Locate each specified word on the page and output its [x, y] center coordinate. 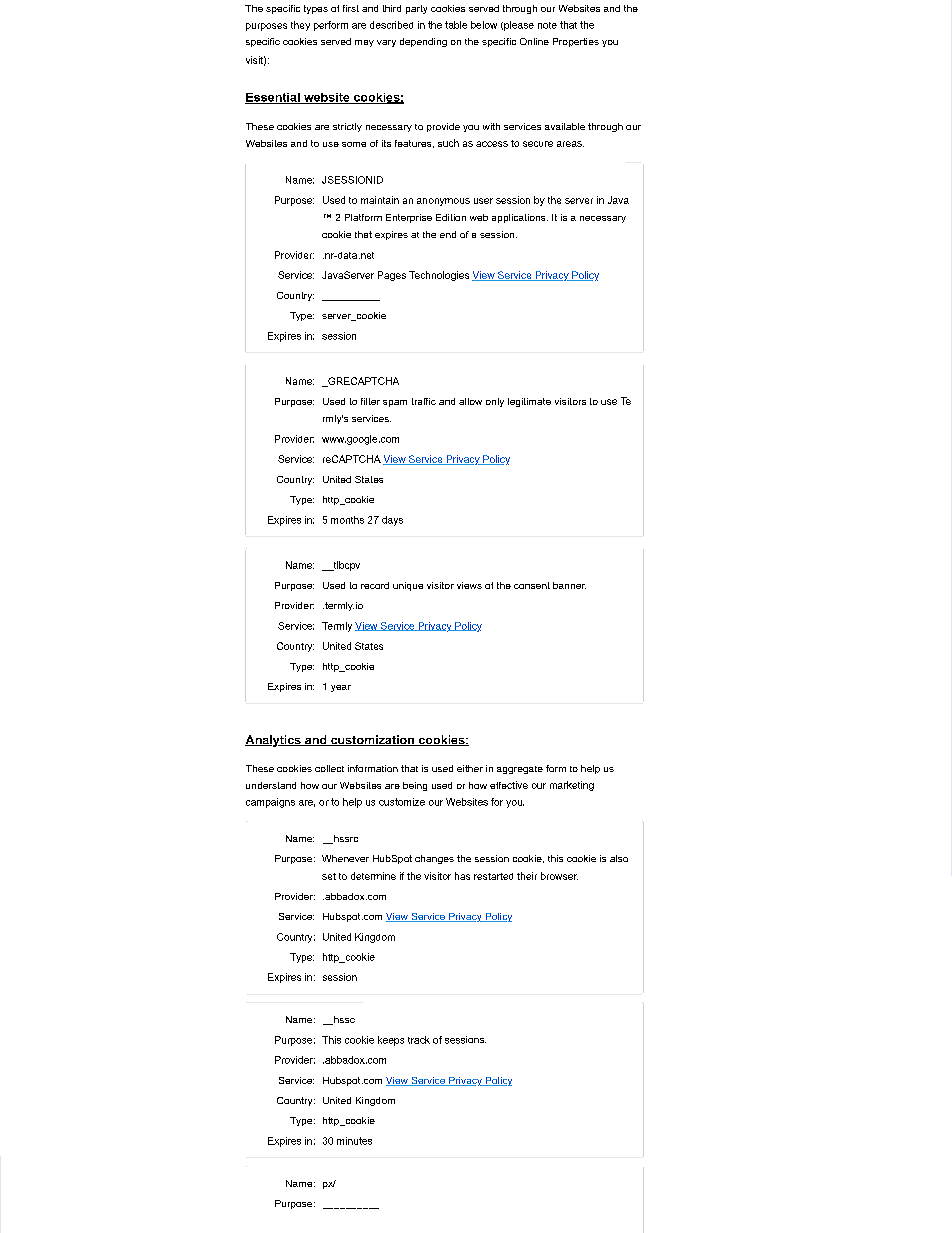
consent [532, 585]
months [347, 520]
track [419, 1040]
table [456, 25]
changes [434, 859]
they [300, 26]
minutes [354, 1141]
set [329, 876]
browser [559, 876]
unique [408, 586]
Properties [576, 42]
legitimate [529, 402]
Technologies [439, 276]
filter [370, 401]
